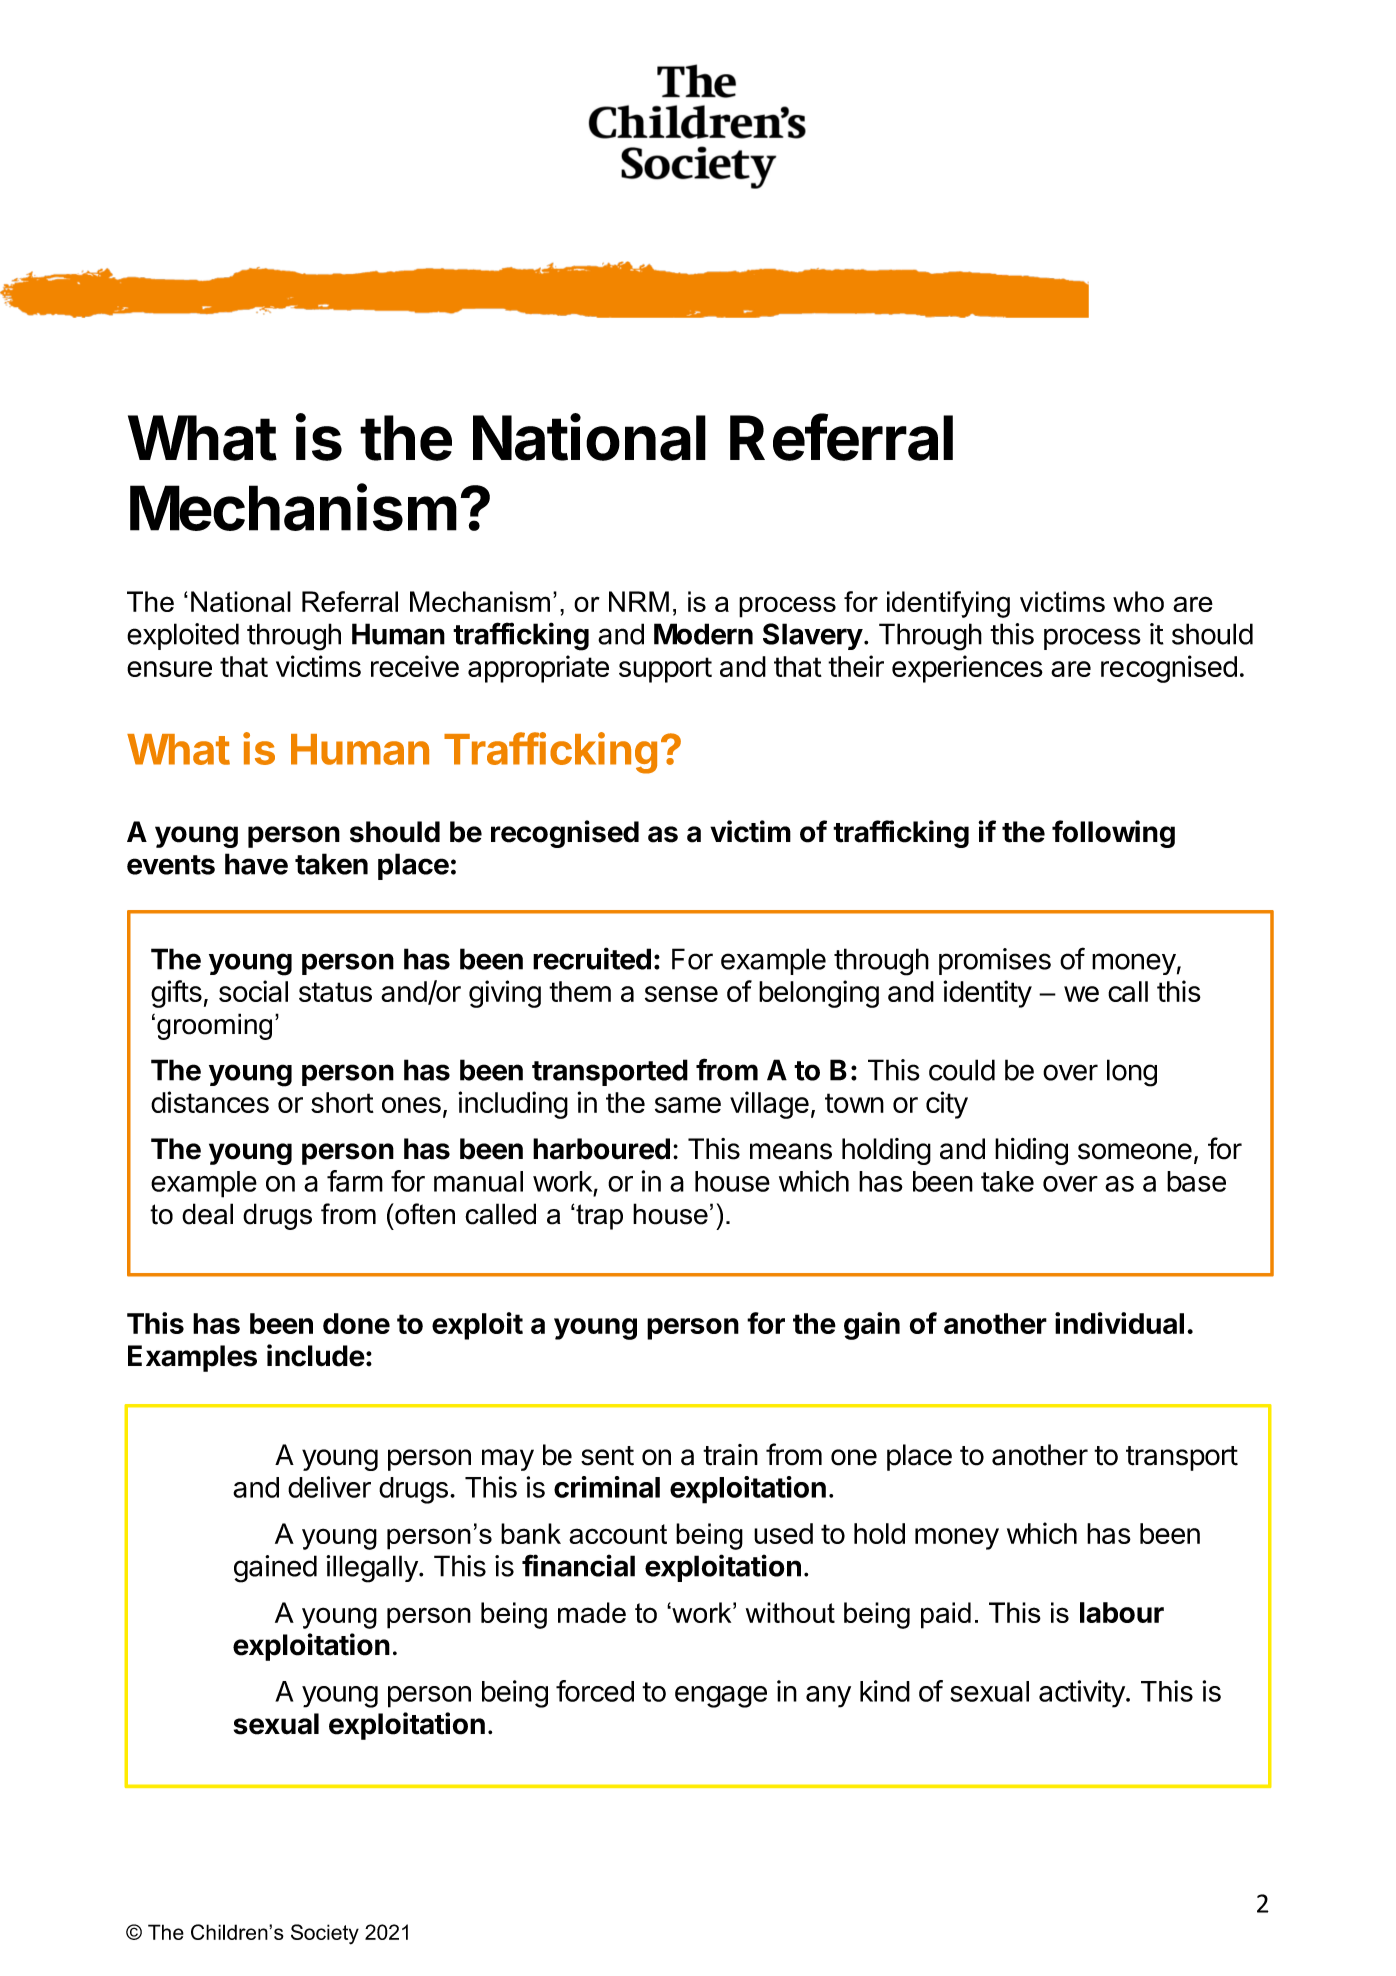 The image size is (1396, 1976). What do you see at coordinates (415, 666) in the page?
I see `receive` at bounding box center [415, 666].
